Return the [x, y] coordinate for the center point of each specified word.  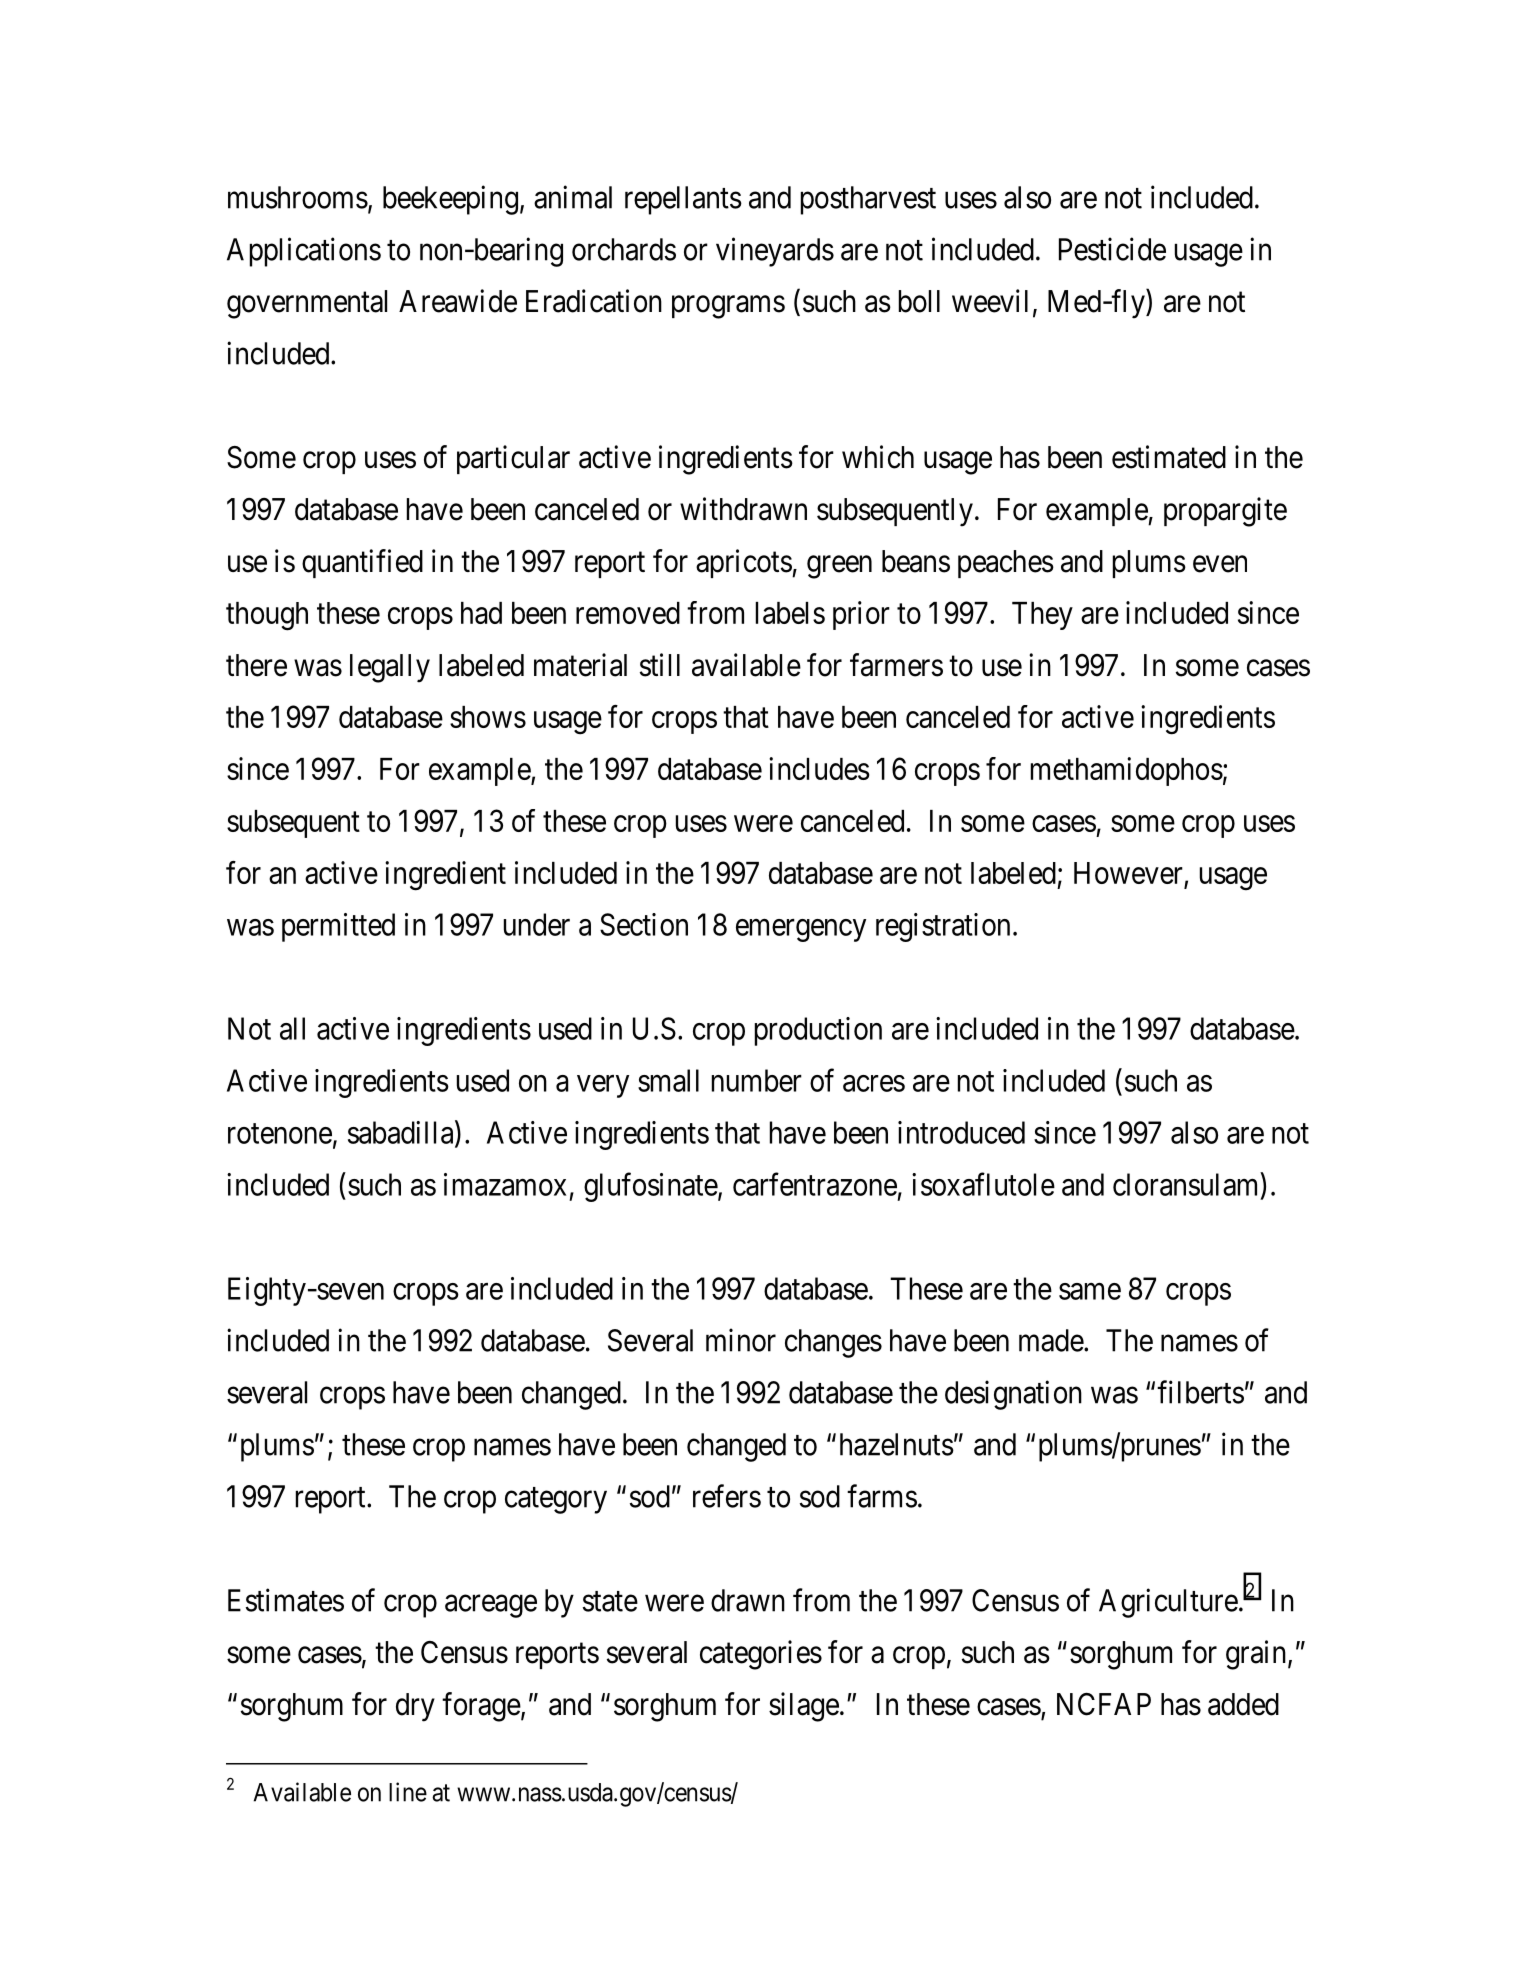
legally [390, 668]
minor [741, 1340]
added [1243, 1704]
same [1090, 1291]
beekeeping [450, 200]
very [603, 1086]
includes [819, 768]
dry [415, 1707]
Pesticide [1112, 249]
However [1129, 874]
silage [804, 1707]
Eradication [594, 301]
